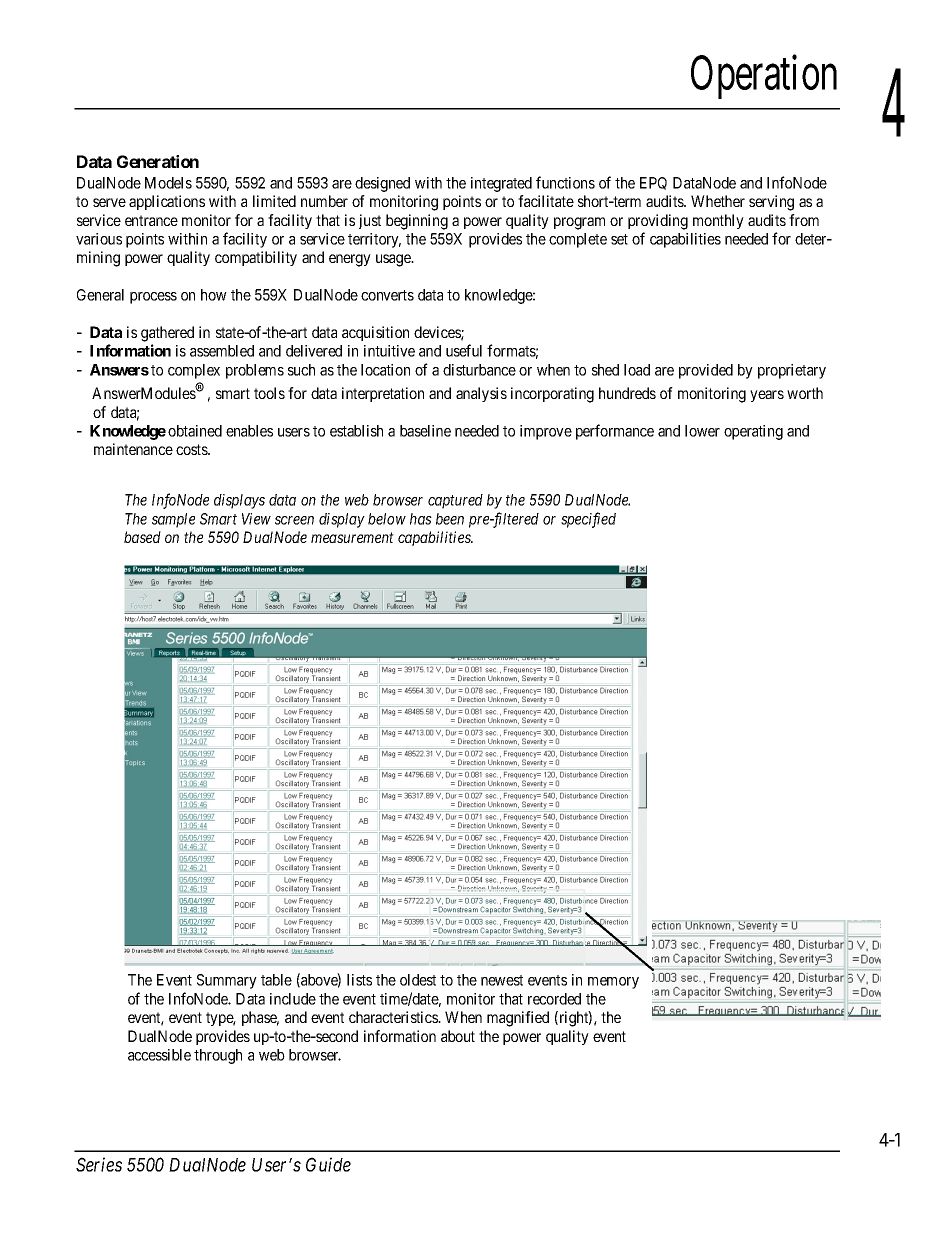 Image resolution: width=952 pixels, height=1233 pixels. I want to click on lower, so click(702, 431).
